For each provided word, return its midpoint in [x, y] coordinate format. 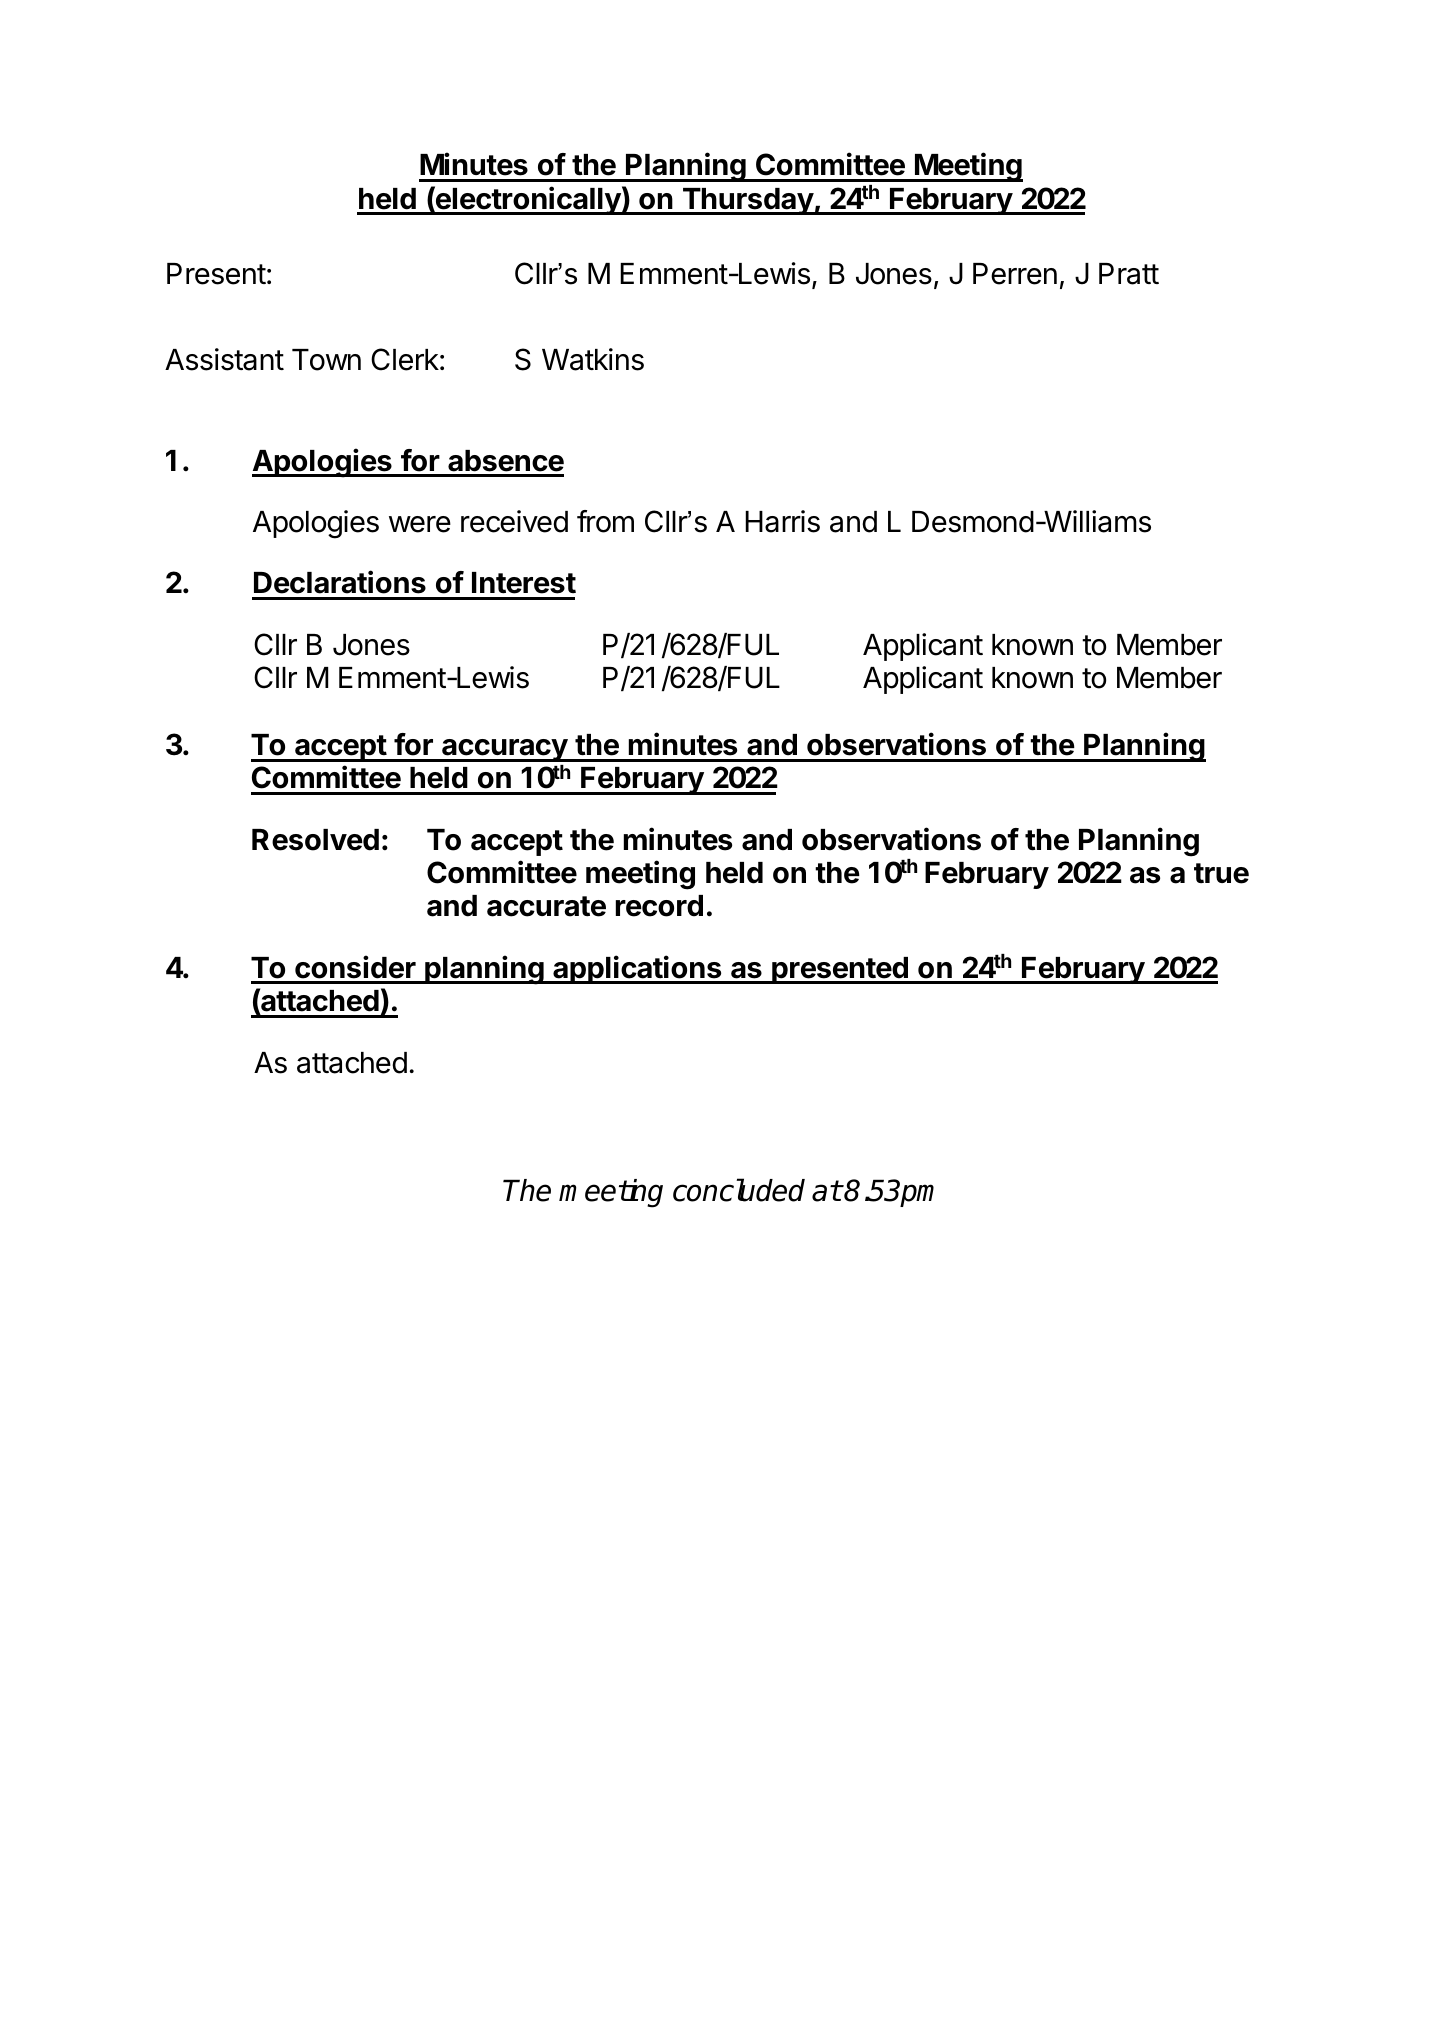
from [605, 521]
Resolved [315, 840]
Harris [782, 521]
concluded [739, 1190]
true [1221, 873]
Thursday [747, 201]
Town [326, 360]
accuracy [504, 750]
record [659, 906]
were [420, 524]
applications [637, 969]
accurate [546, 906]
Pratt [1129, 274]
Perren [1015, 274]
